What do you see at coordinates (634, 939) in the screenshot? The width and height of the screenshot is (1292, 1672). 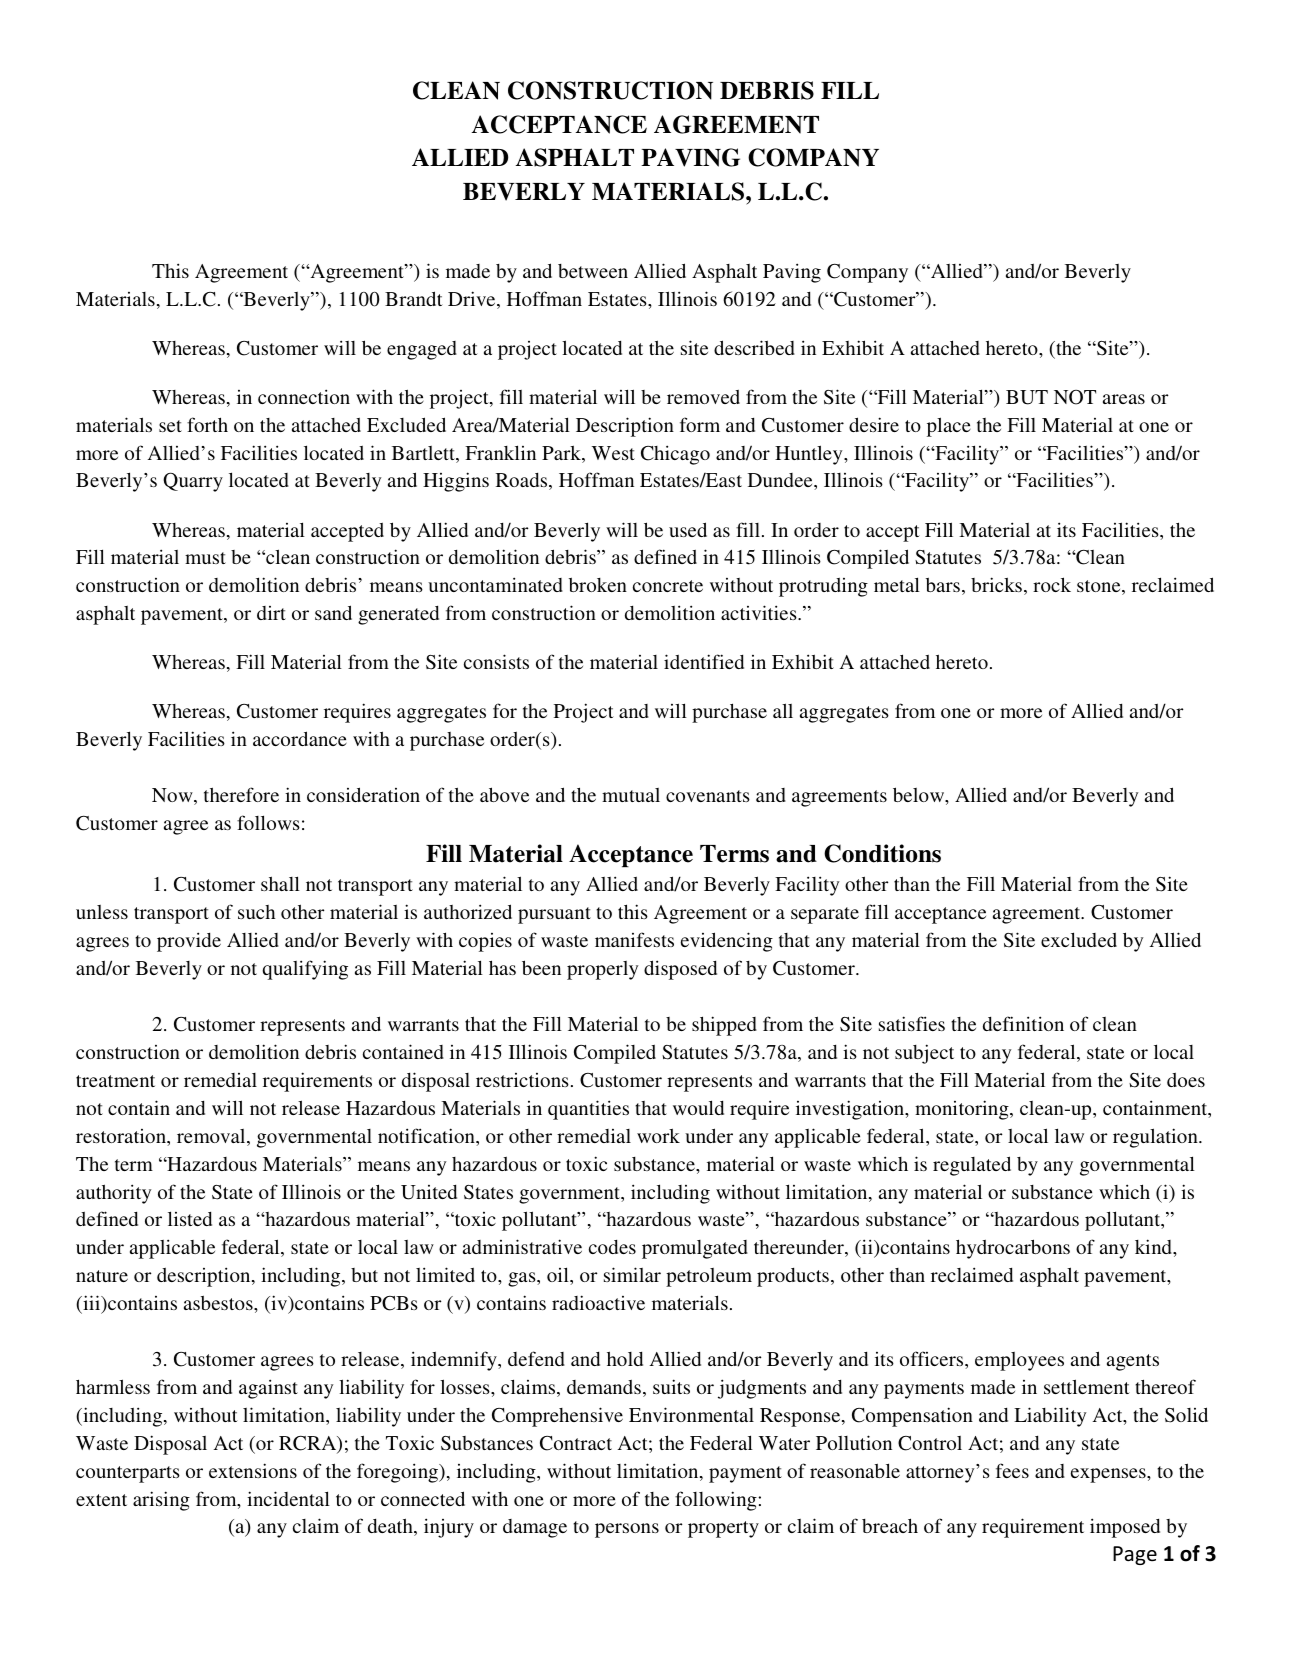 I see `manifests` at bounding box center [634, 939].
